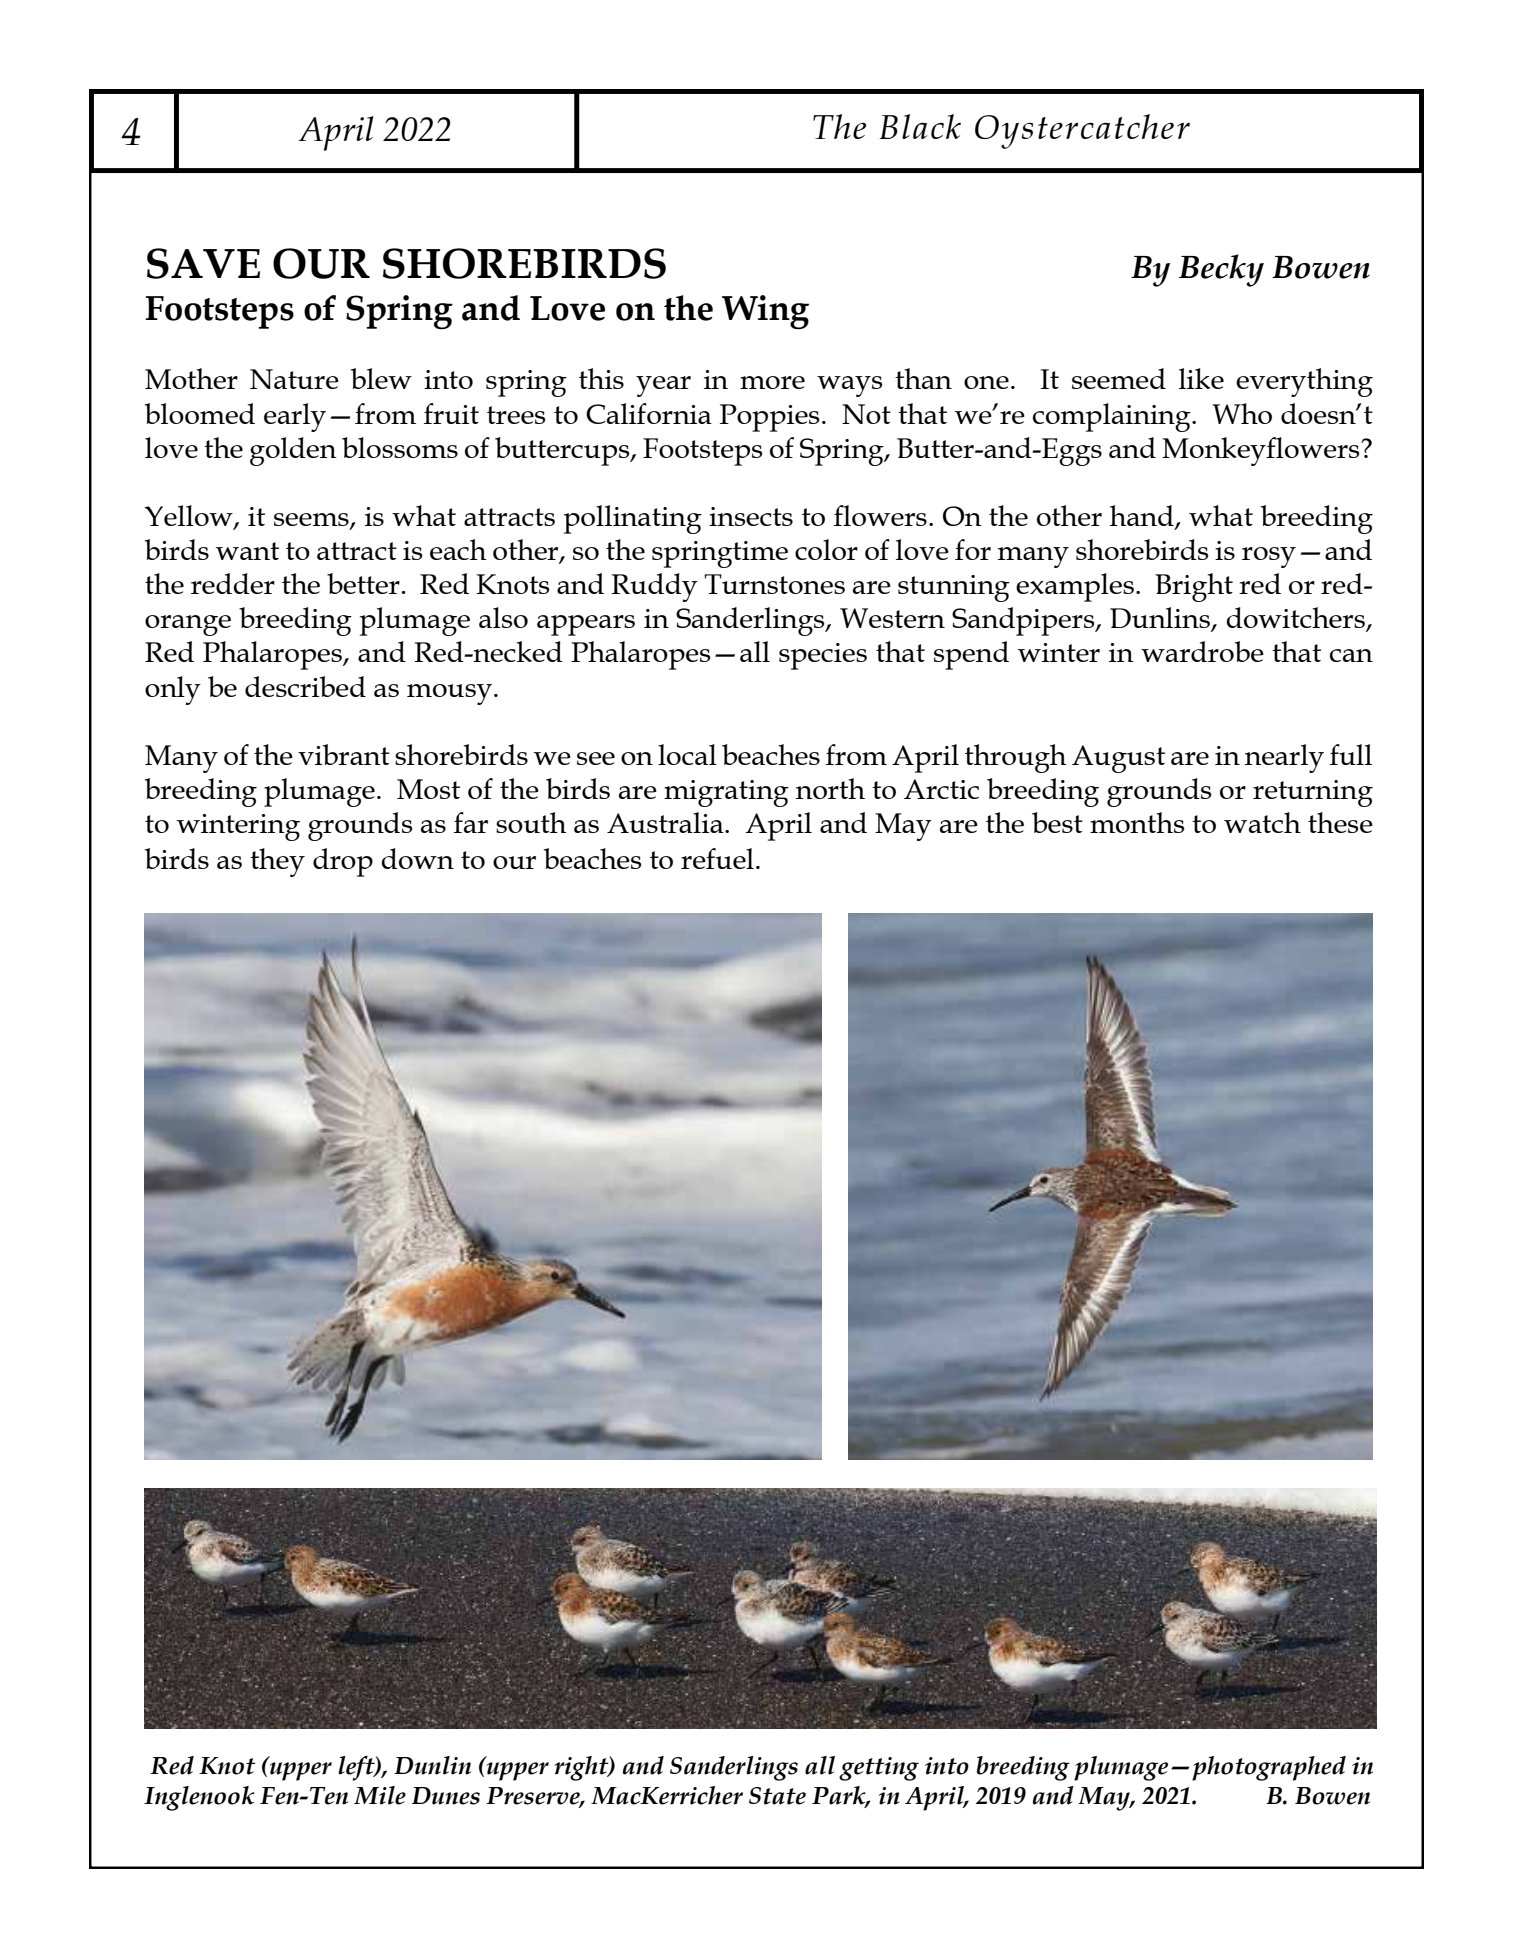 This screenshot has width=1513, height=1958. What do you see at coordinates (1143, 517) in the screenshot?
I see `hand` at bounding box center [1143, 517].
